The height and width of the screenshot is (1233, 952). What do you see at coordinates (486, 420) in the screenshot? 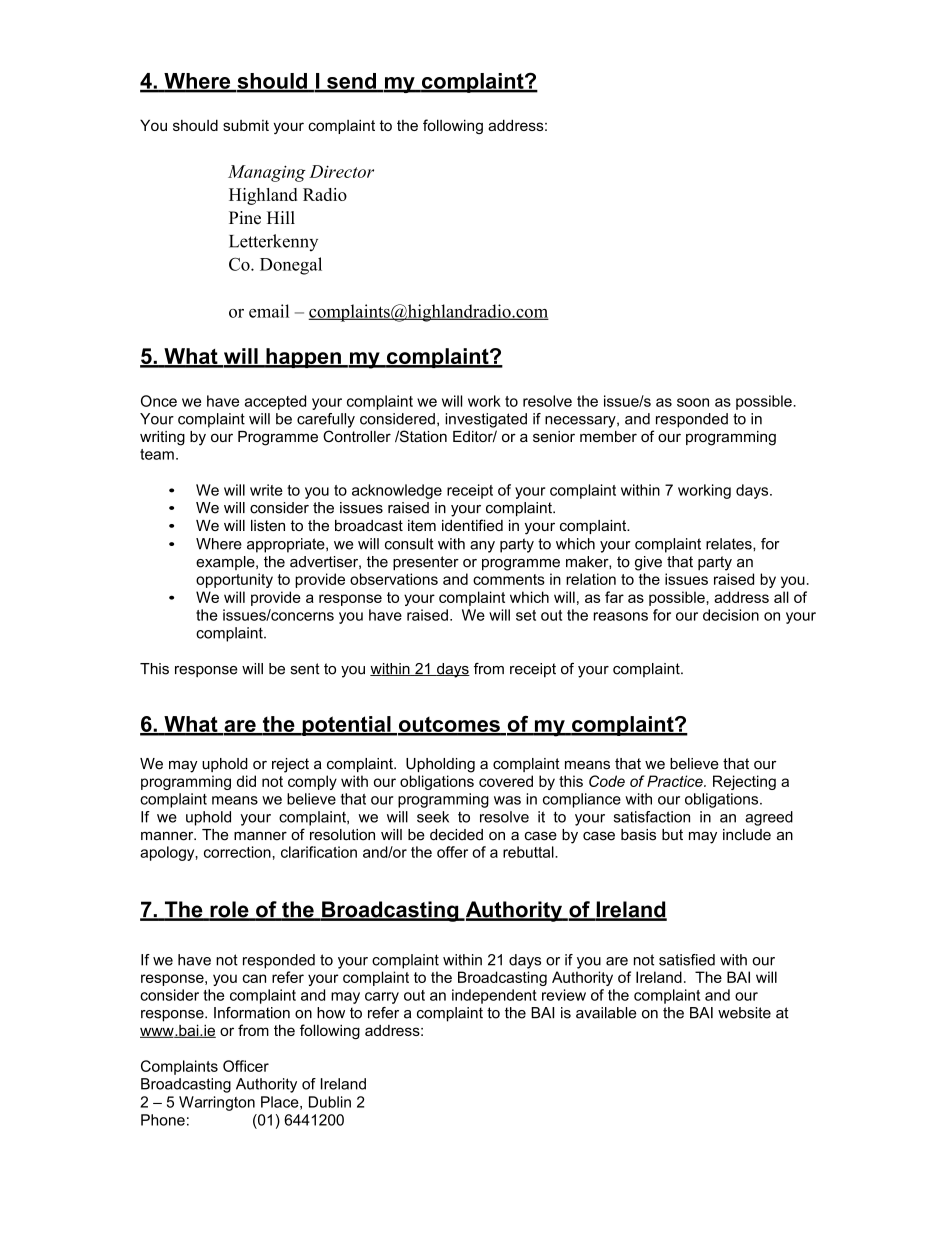
I see `investigated` at bounding box center [486, 420].
